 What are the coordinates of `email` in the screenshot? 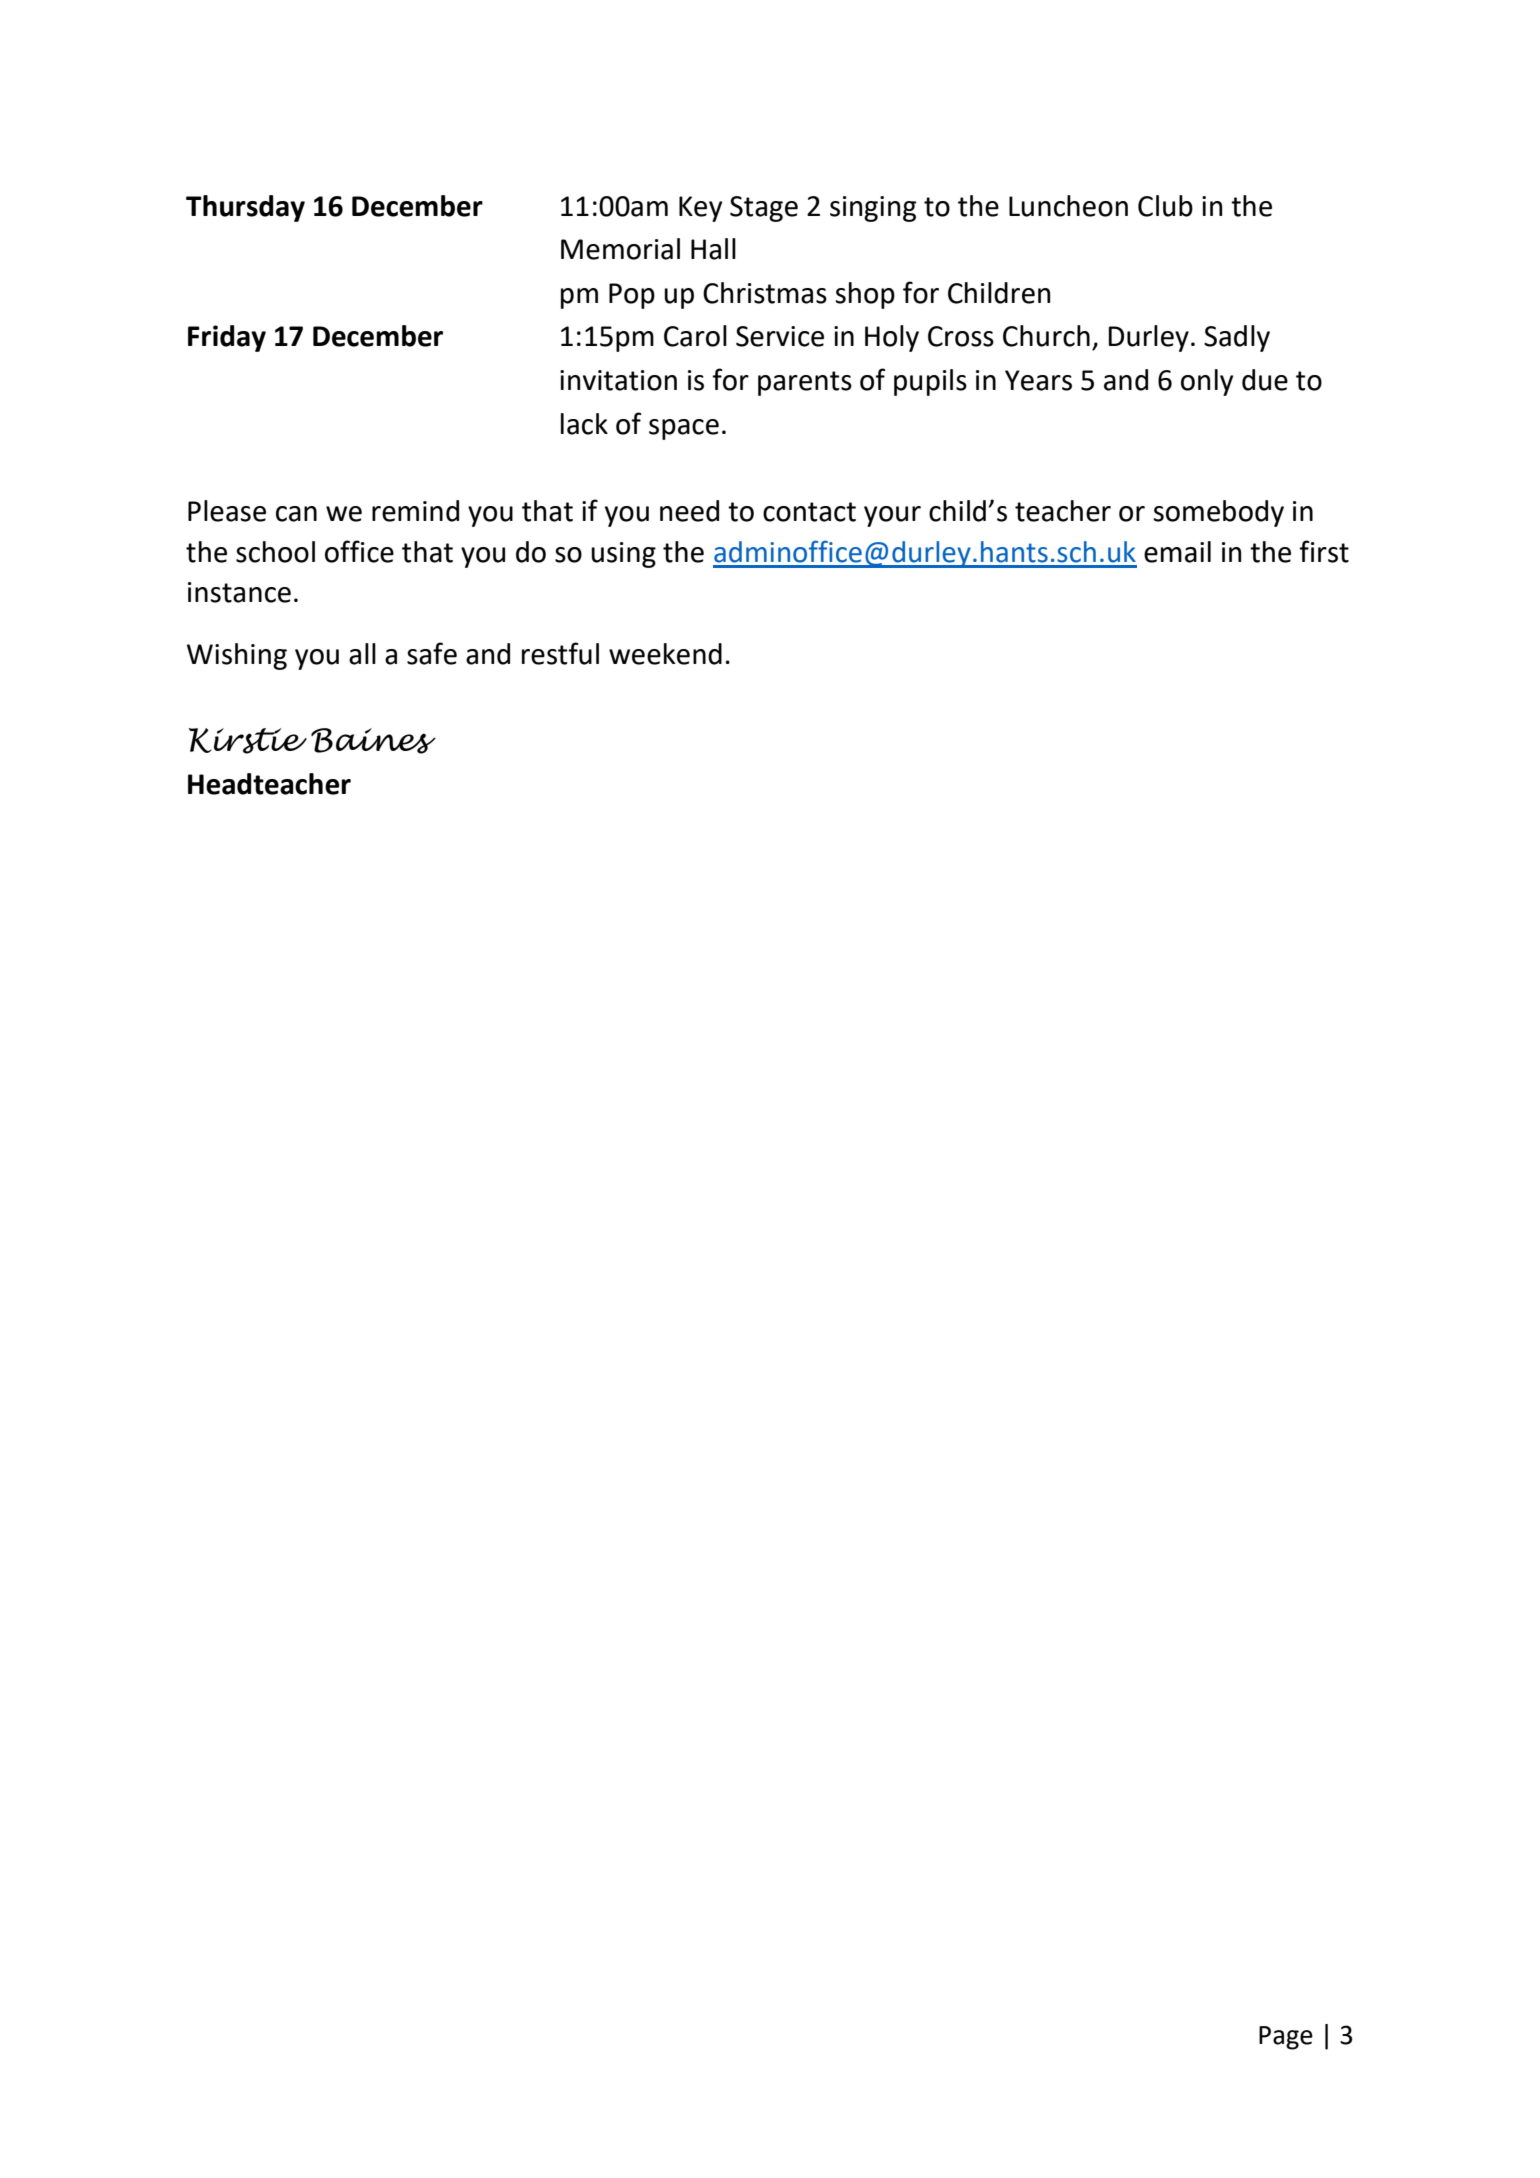 It's located at (1177, 552).
